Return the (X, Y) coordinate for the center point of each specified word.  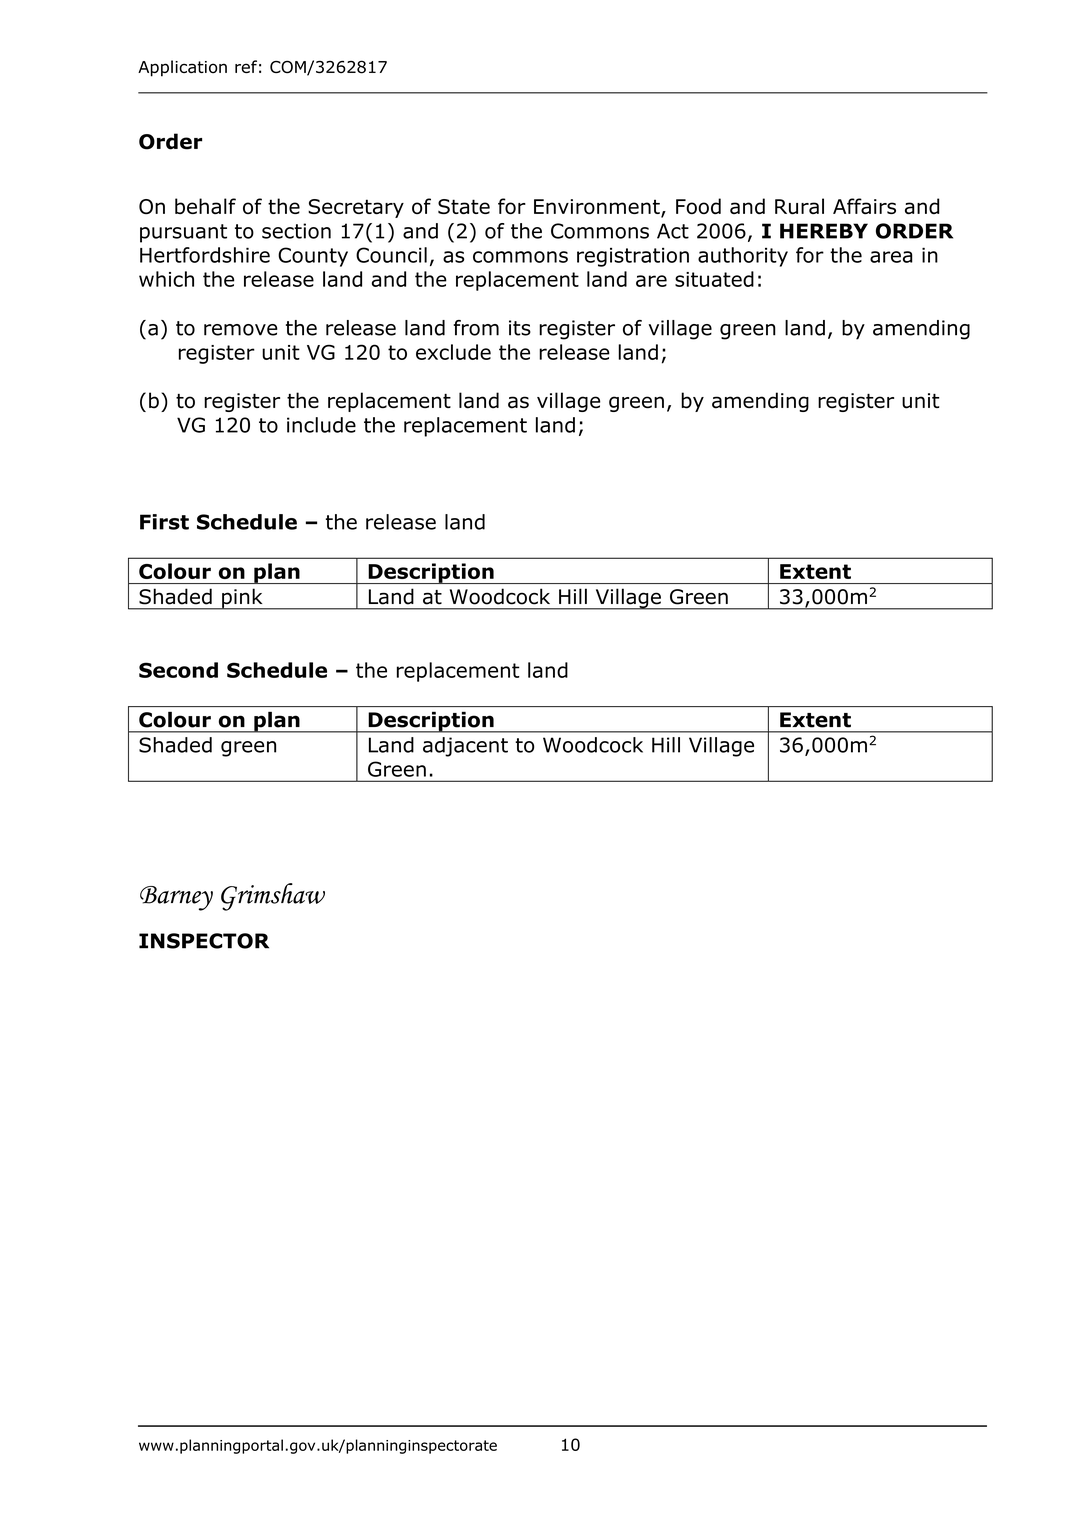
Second (178, 670)
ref (246, 66)
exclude (453, 352)
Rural (799, 206)
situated (714, 279)
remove (241, 330)
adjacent (465, 747)
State (464, 206)
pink (242, 599)
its (520, 328)
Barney (176, 898)
